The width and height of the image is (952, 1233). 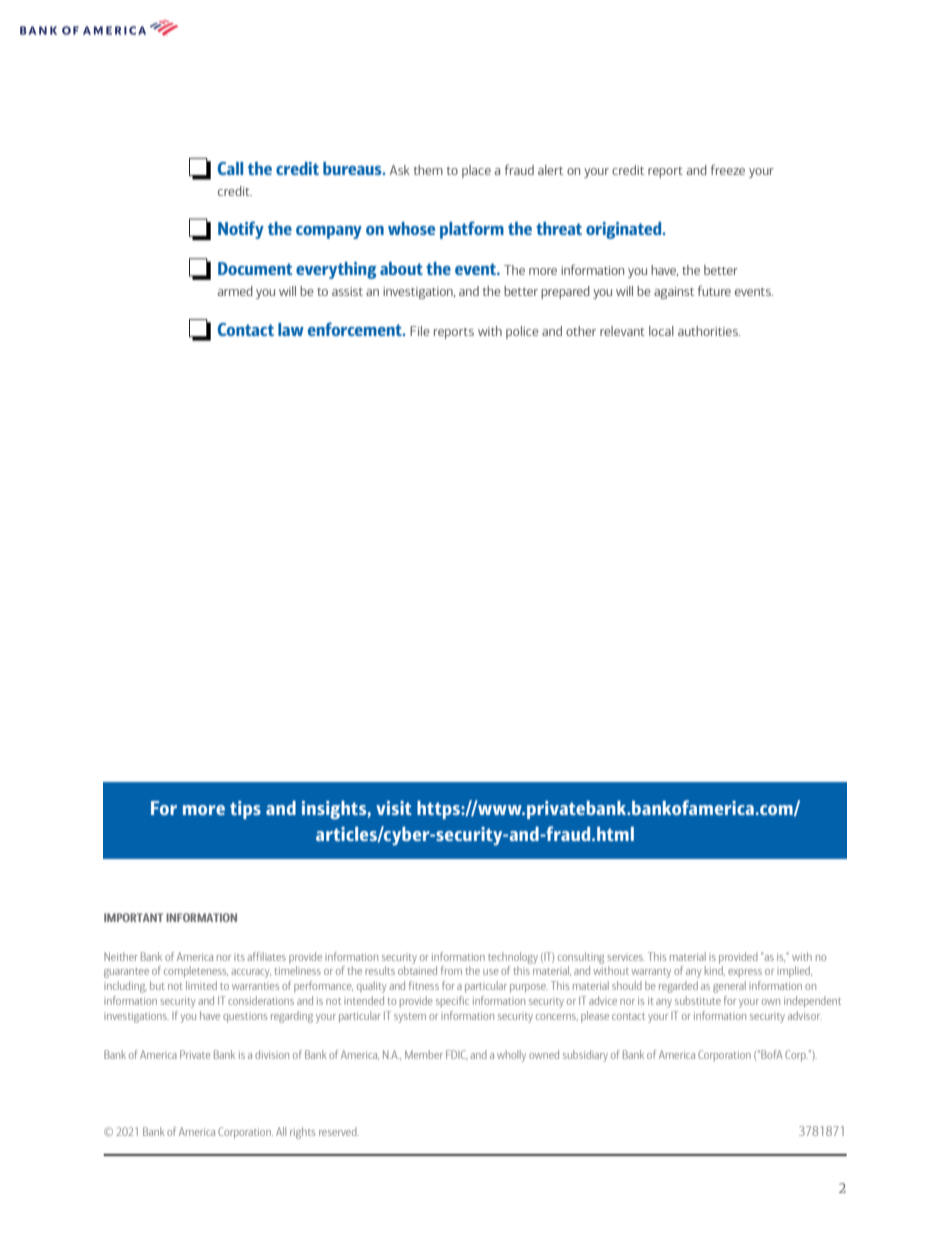 I want to click on authorities, so click(x=709, y=331).
